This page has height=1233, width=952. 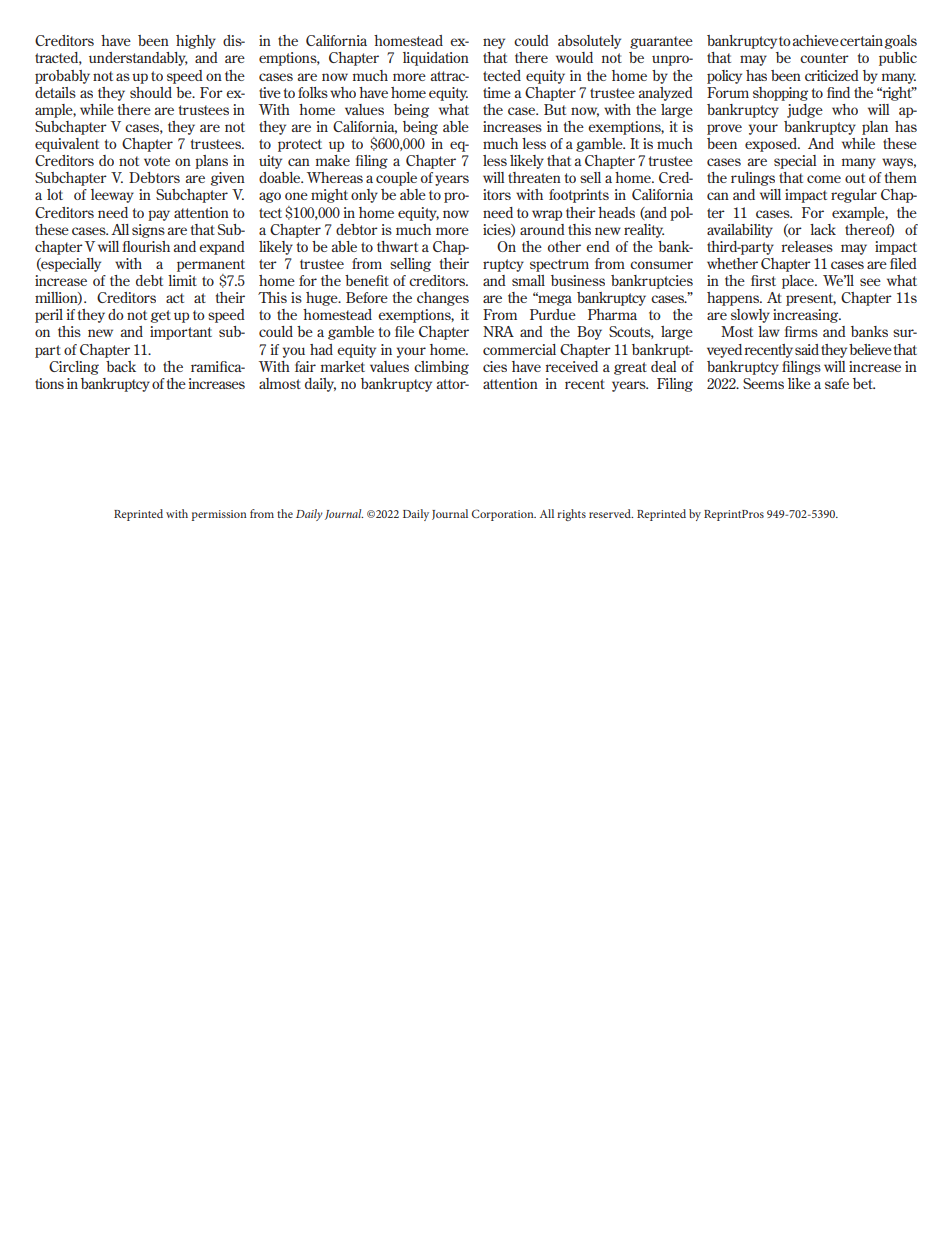 I want to click on counter, so click(x=824, y=58).
